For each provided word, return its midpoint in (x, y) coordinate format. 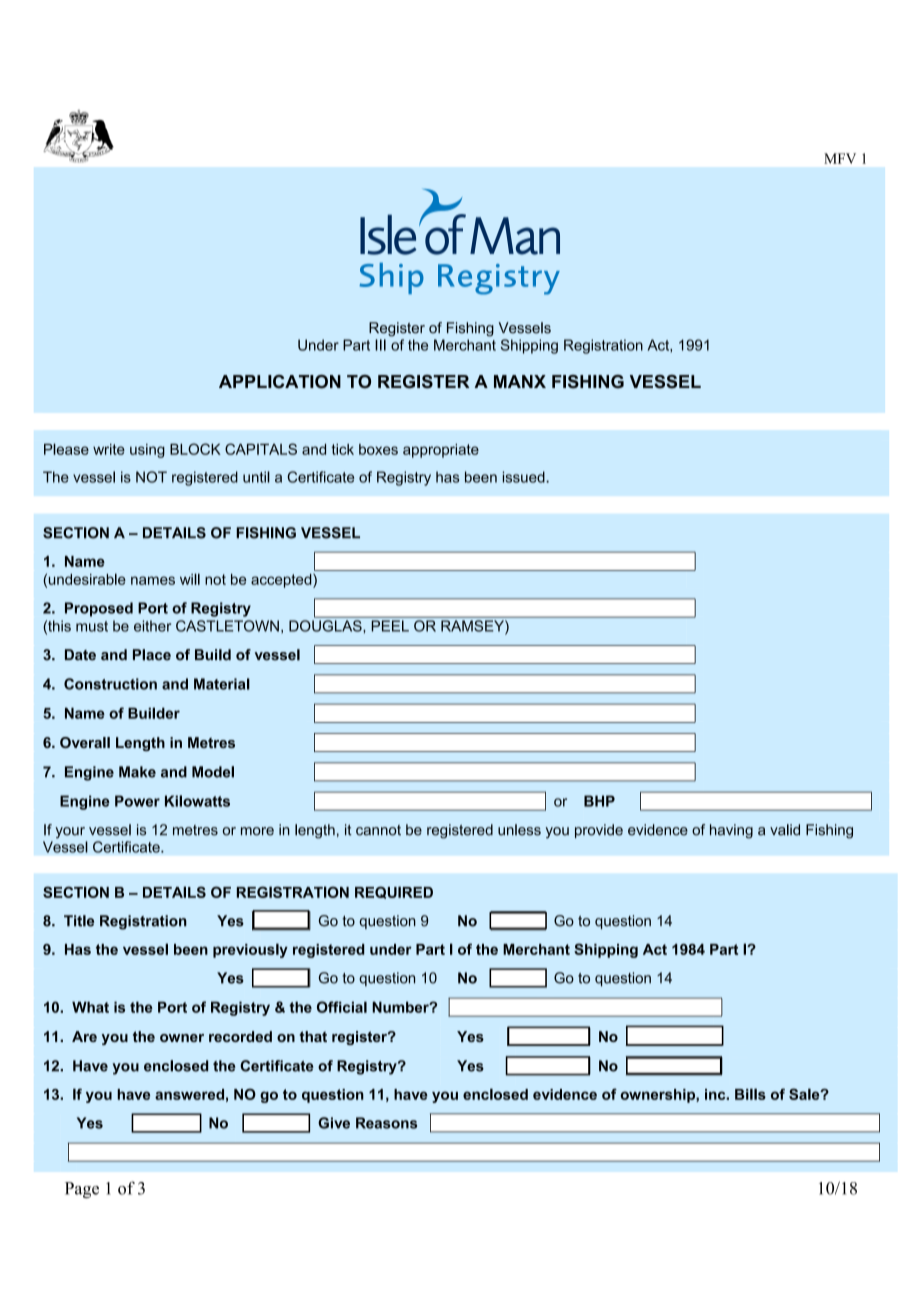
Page (82, 1190)
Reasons (386, 1123)
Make (137, 772)
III (380, 345)
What (90, 1007)
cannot (378, 830)
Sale (805, 1094)
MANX (520, 381)
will (190, 579)
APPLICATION (280, 382)
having (731, 831)
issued (525, 477)
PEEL (390, 626)
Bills (750, 1094)
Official (342, 1007)
